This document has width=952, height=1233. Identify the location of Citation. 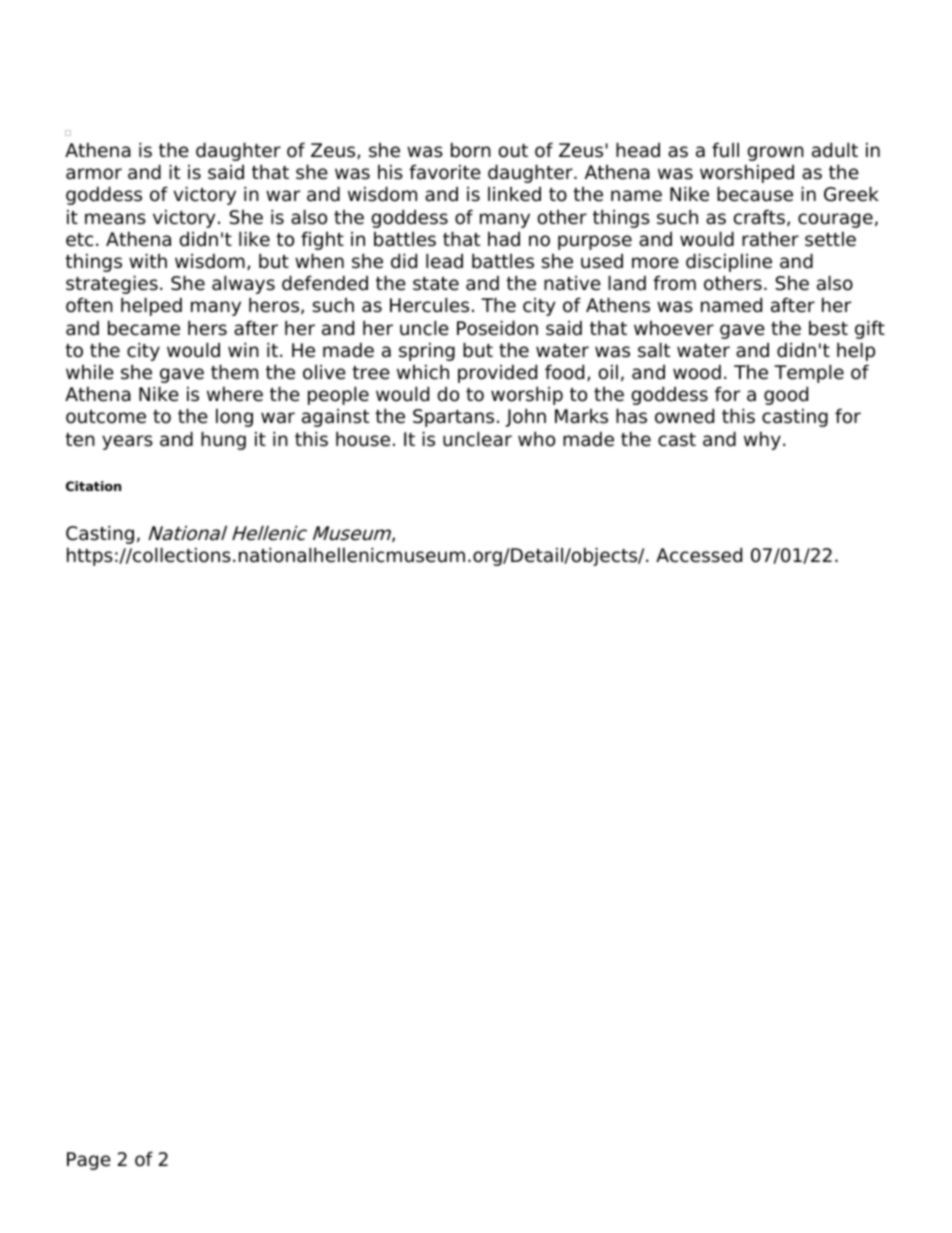
(93, 486).
